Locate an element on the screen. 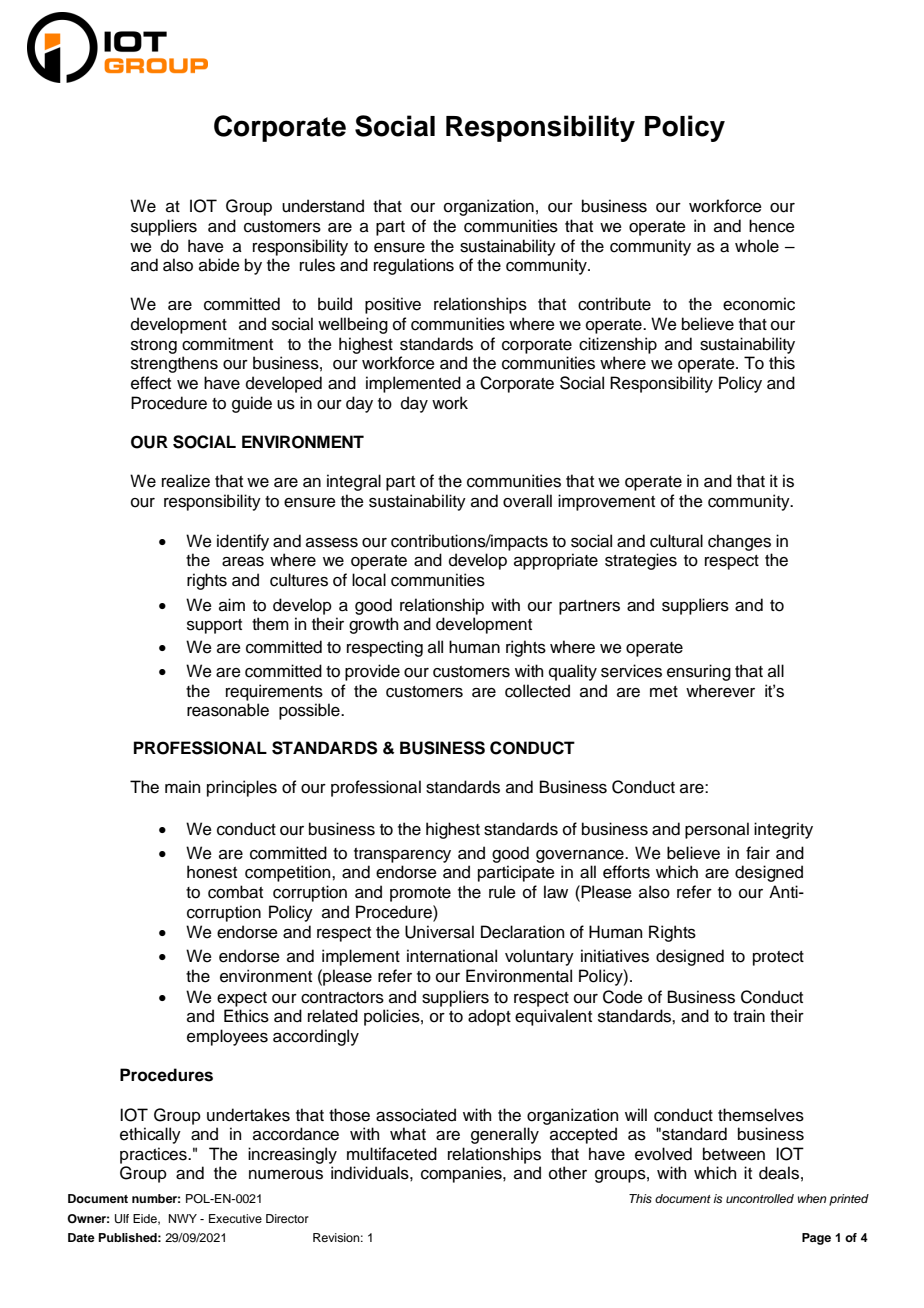 This screenshot has width=924, height=1308. honest is located at coordinates (212, 872).
